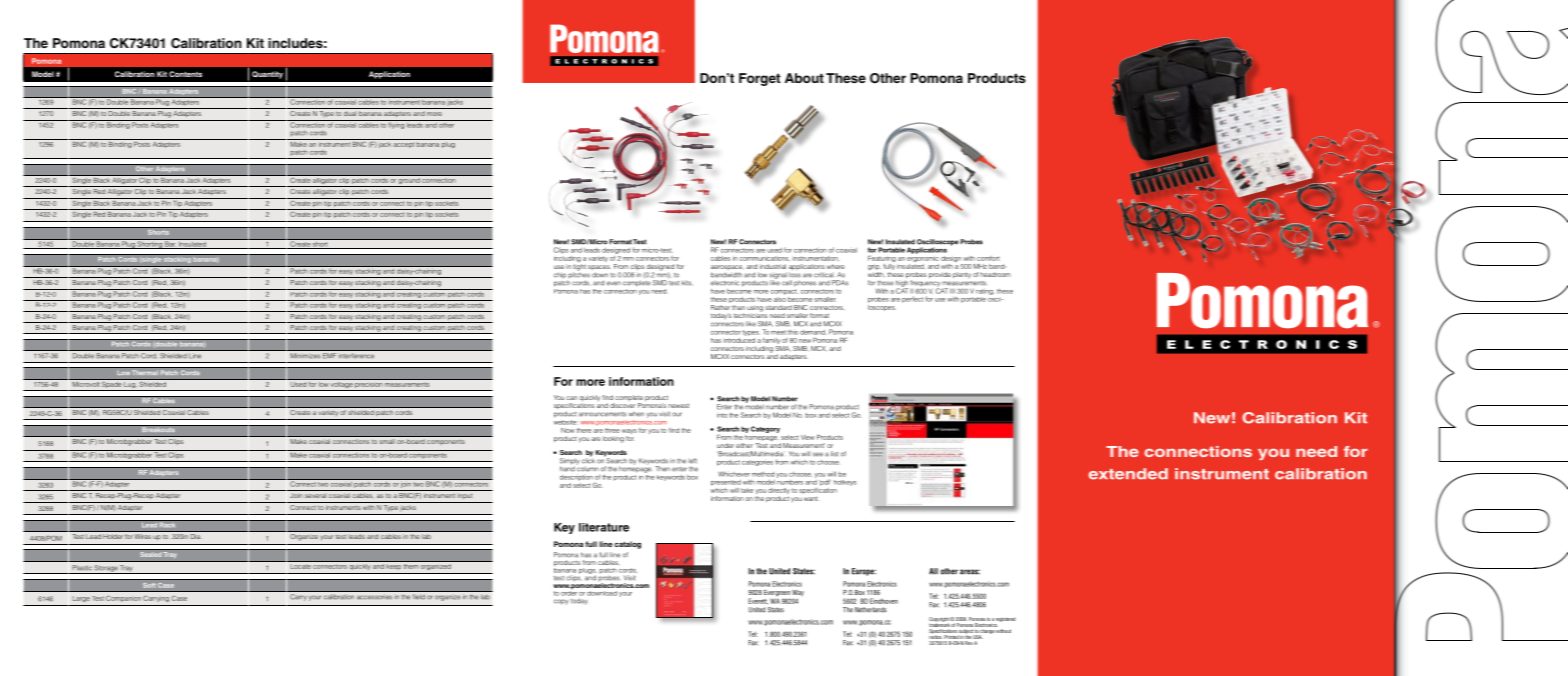 Image resolution: width=1568 pixels, height=676 pixels. I want to click on comfort, so click(988, 258).
